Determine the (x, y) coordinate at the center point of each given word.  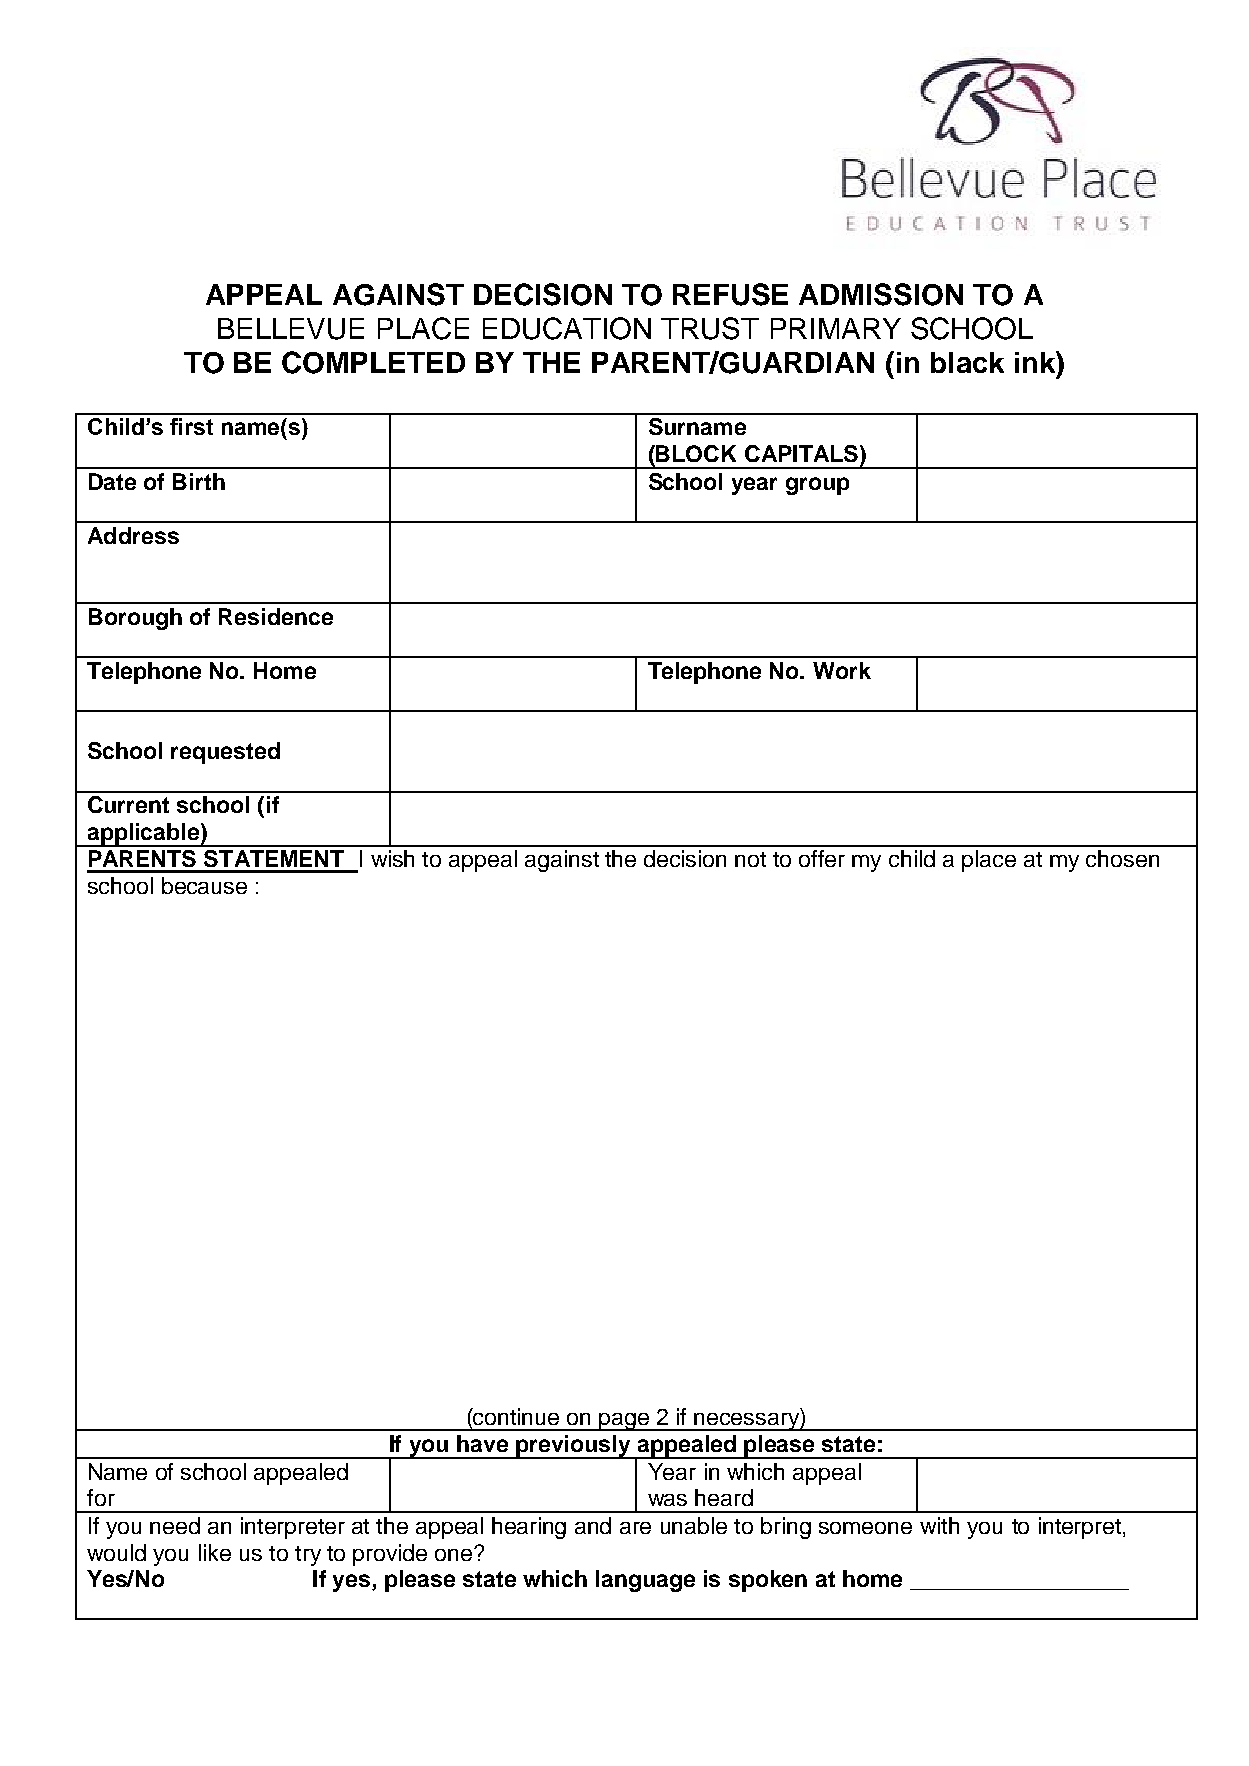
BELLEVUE (291, 329)
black (967, 362)
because (204, 885)
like (215, 1552)
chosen (1122, 858)
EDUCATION (567, 328)
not (750, 859)
